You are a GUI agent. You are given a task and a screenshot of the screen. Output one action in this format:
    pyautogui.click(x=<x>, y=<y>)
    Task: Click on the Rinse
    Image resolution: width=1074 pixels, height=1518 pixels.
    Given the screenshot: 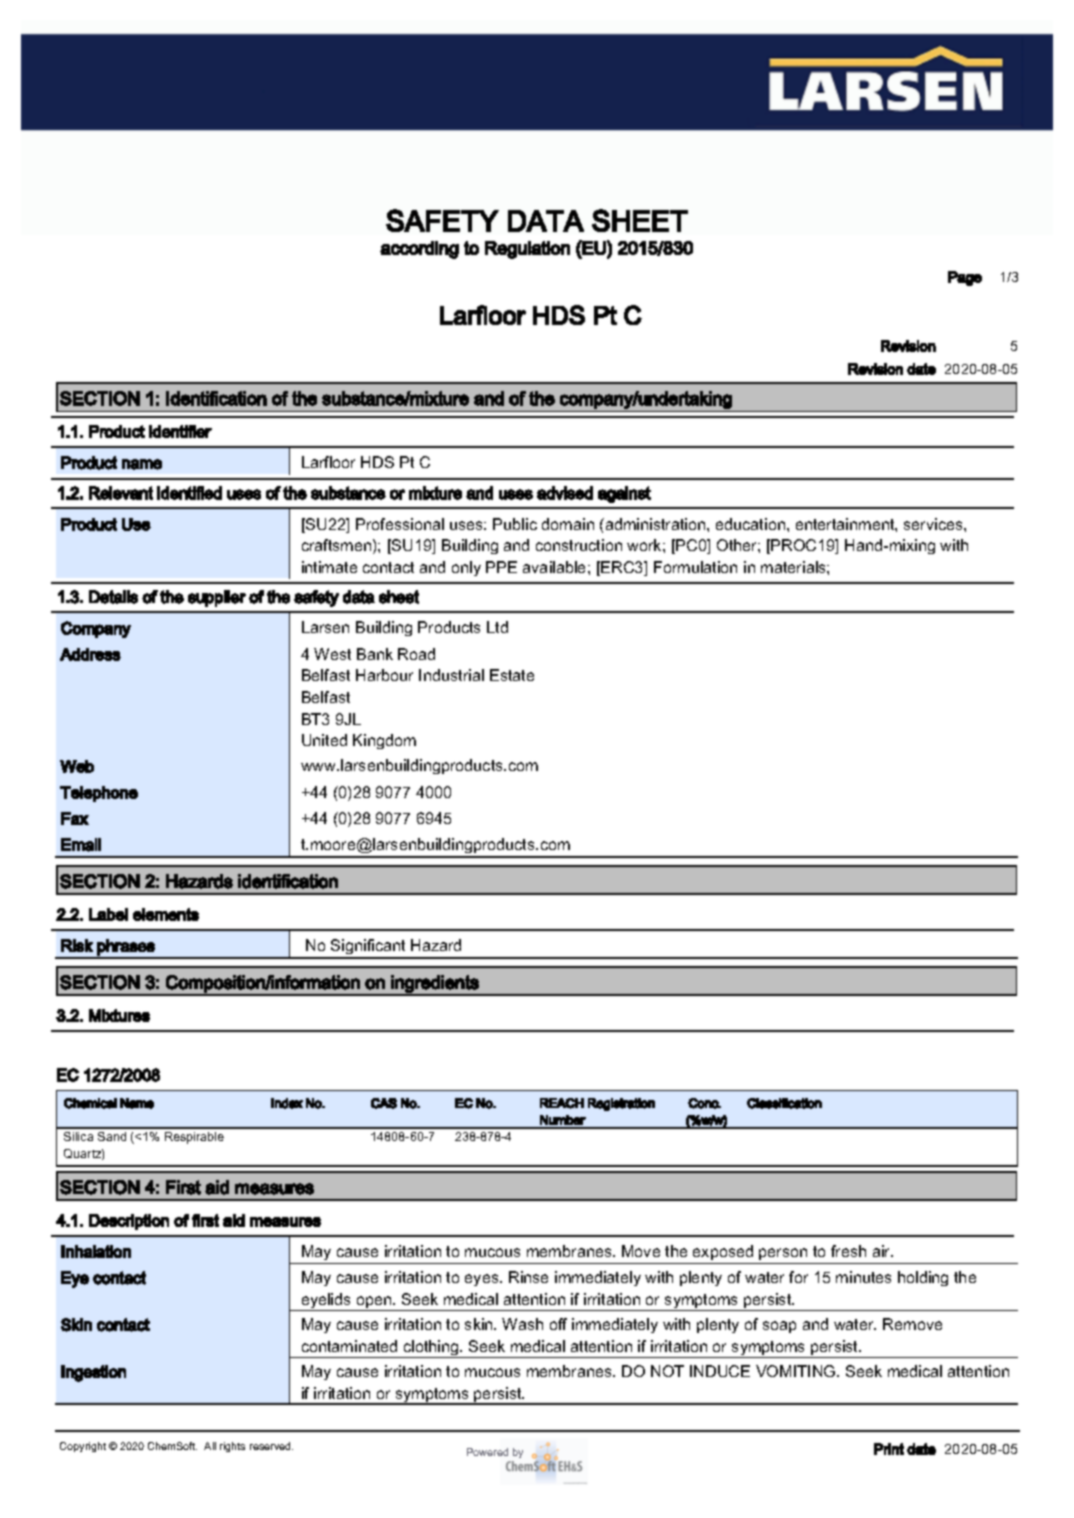 What is the action you would take?
    pyautogui.click(x=528, y=1277)
